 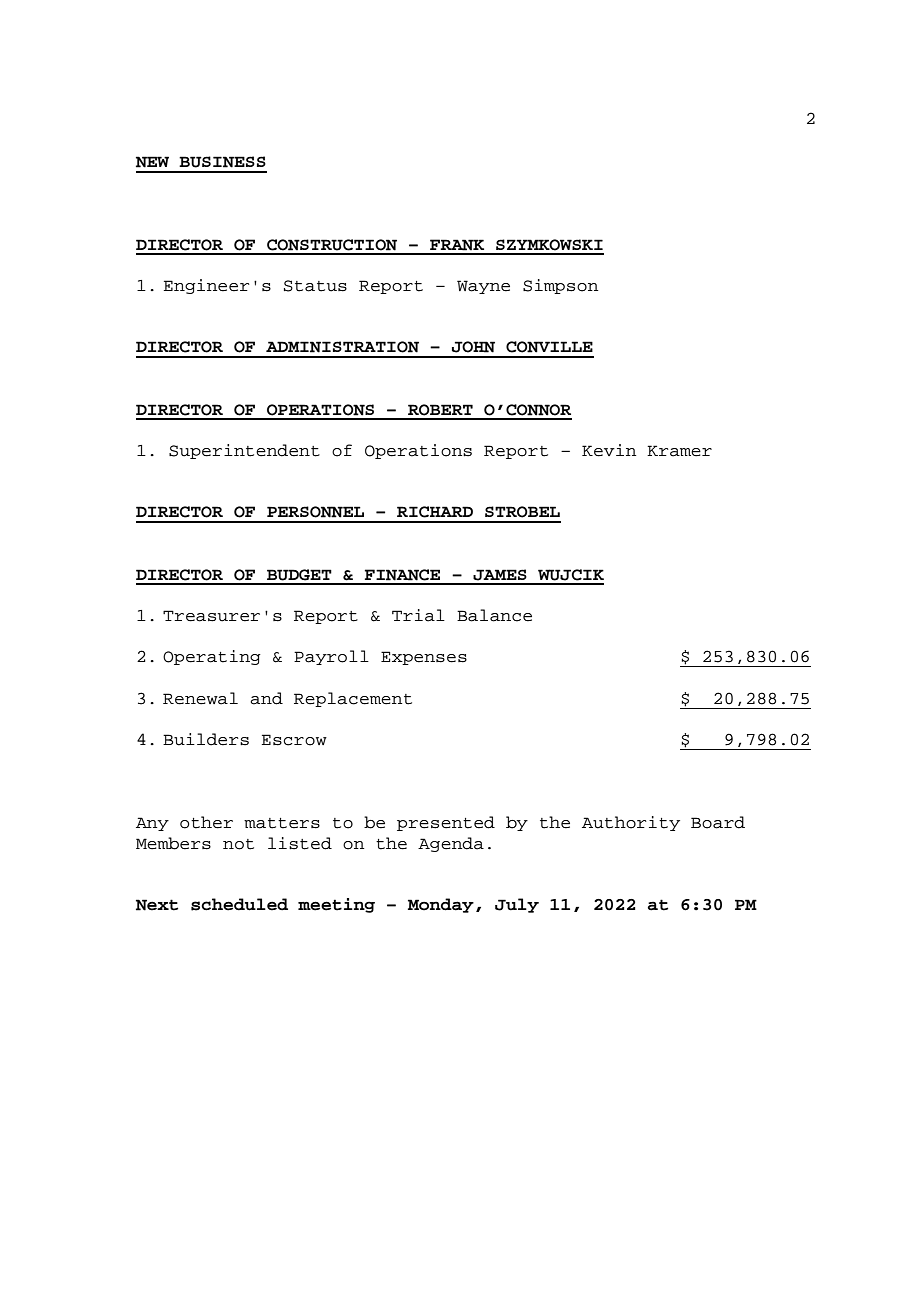 What do you see at coordinates (244, 451) in the screenshot?
I see `Superintendent` at bounding box center [244, 451].
